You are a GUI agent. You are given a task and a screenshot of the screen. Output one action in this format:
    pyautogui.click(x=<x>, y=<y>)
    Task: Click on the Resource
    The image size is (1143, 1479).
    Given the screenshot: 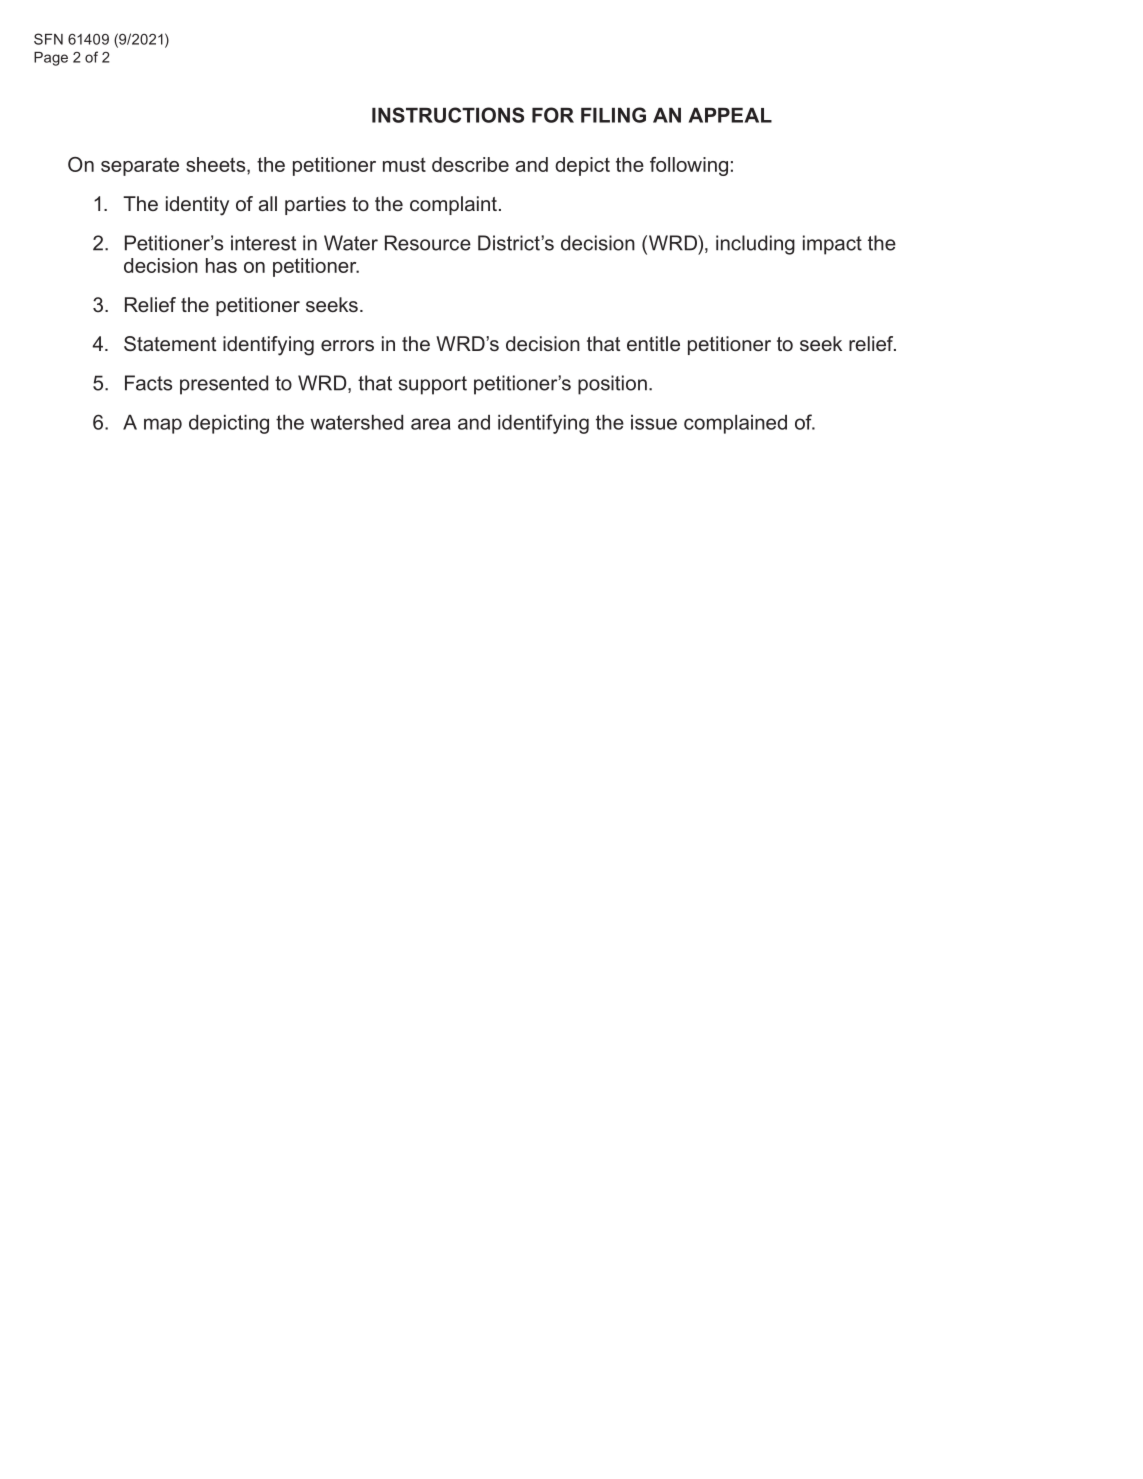 What is the action you would take?
    pyautogui.click(x=428, y=243)
